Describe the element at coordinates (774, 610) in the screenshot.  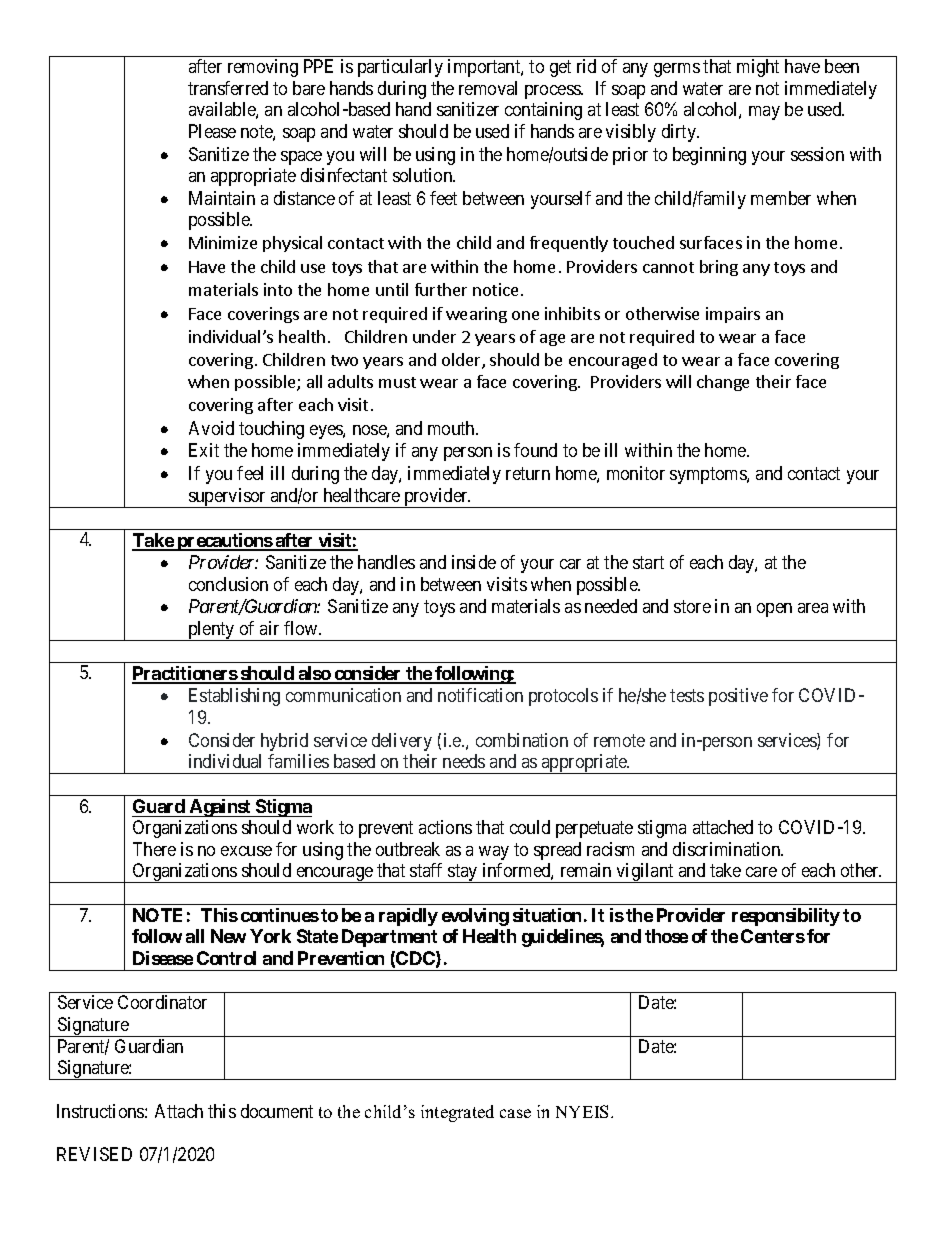
I see `open` at that location.
